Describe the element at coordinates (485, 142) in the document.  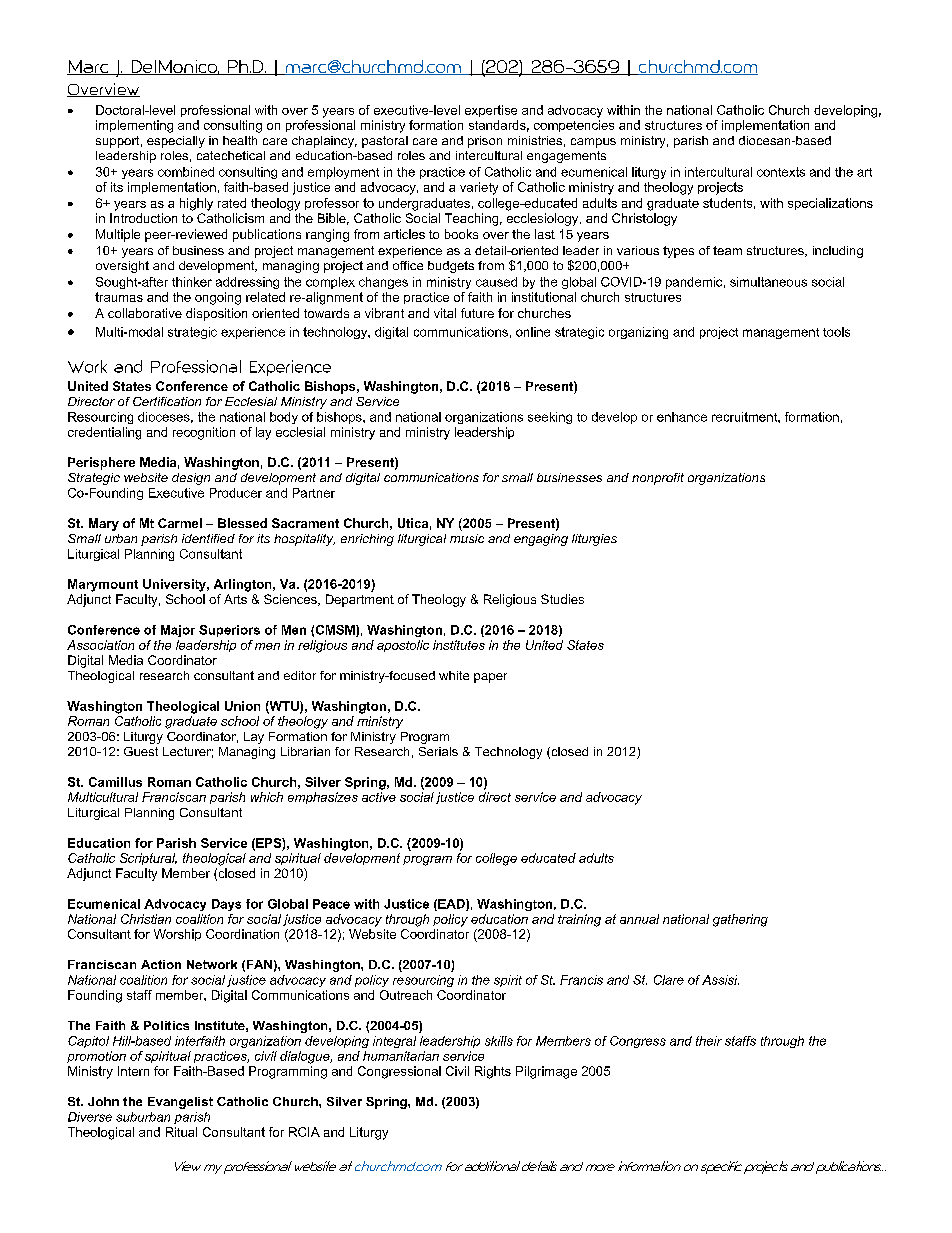
I see `prison` at that location.
